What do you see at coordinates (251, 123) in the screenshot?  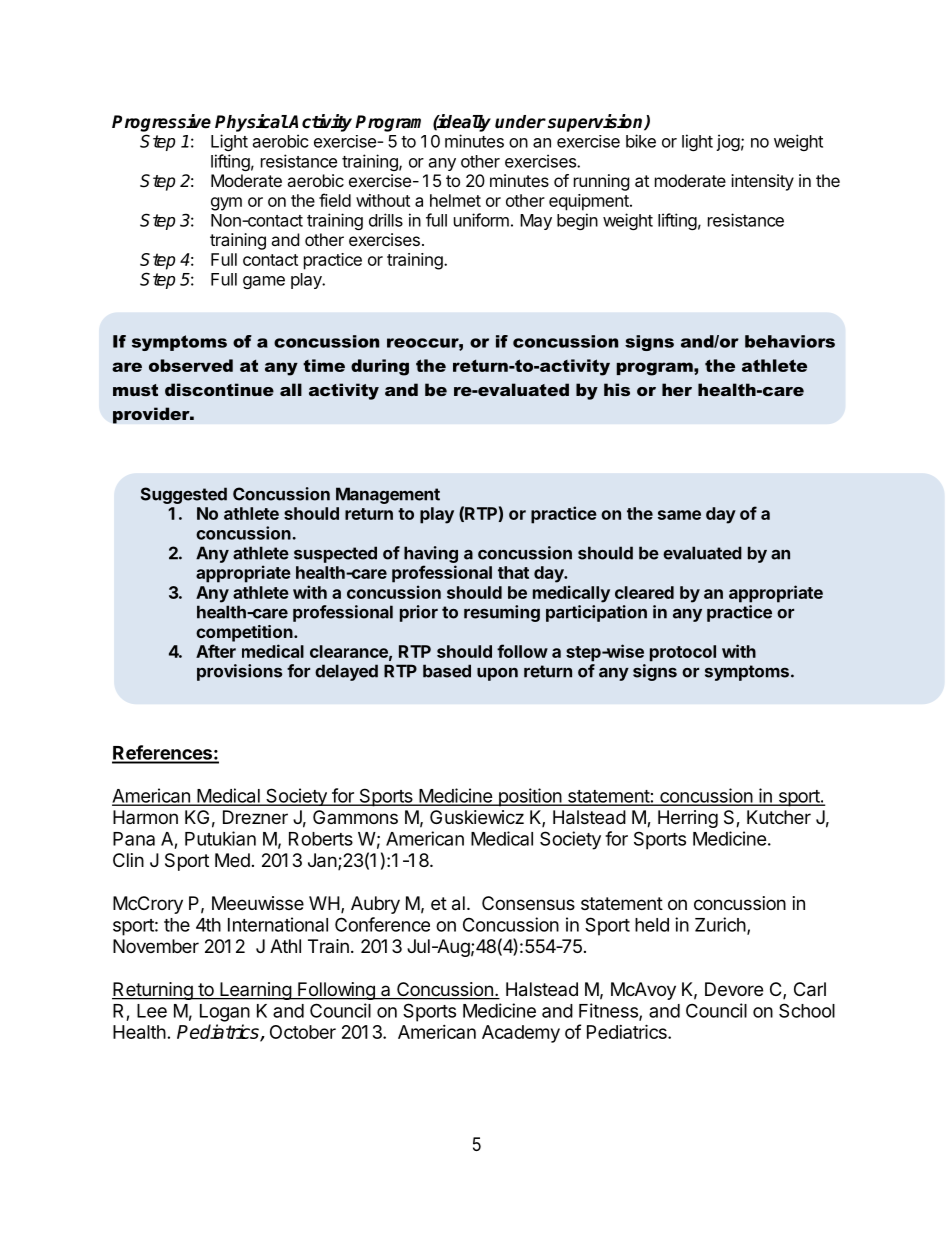 I see `Physical` at bounding box center [251, 123].
